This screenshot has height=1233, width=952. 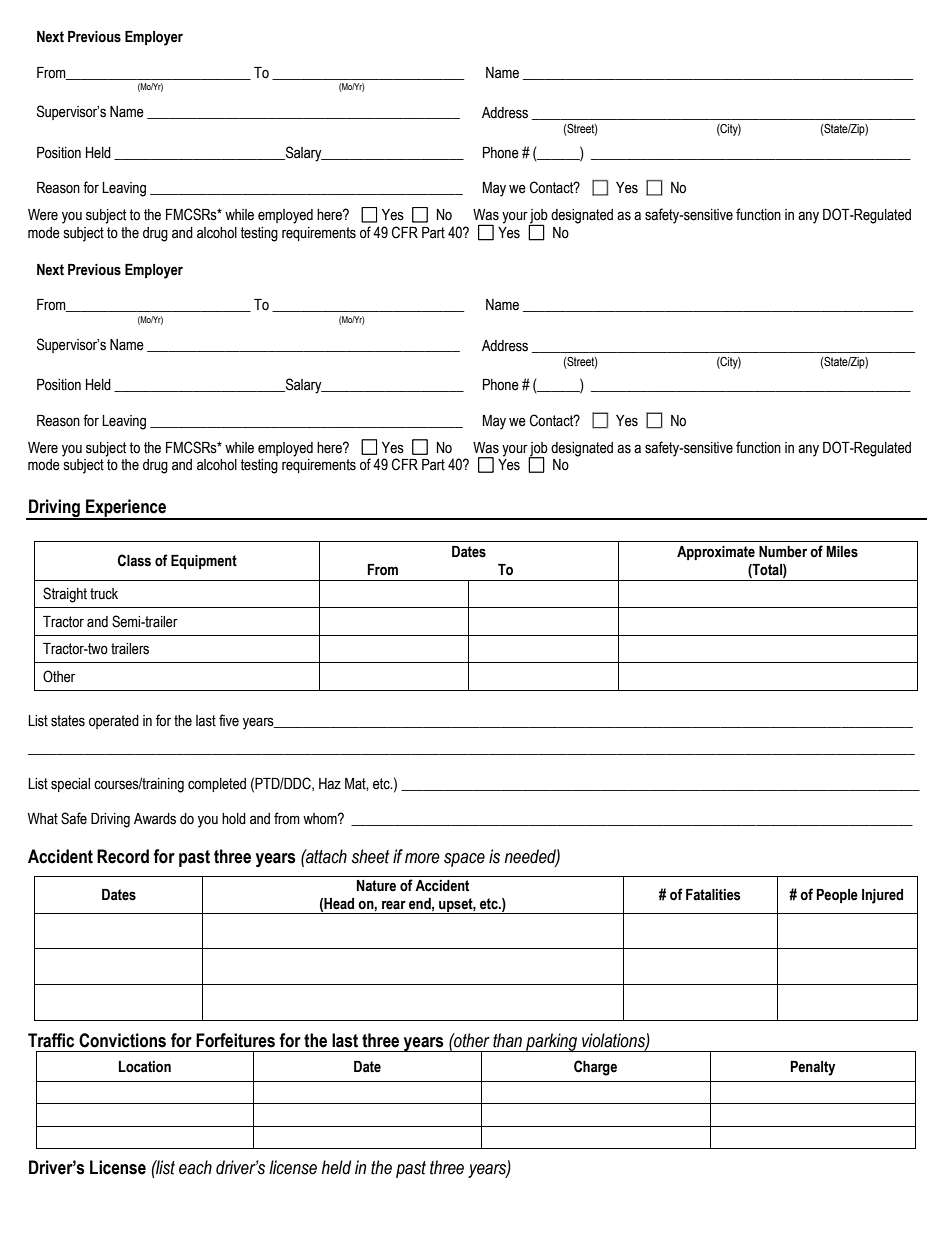 I want to click on rear, so click(x=394, y=905).
